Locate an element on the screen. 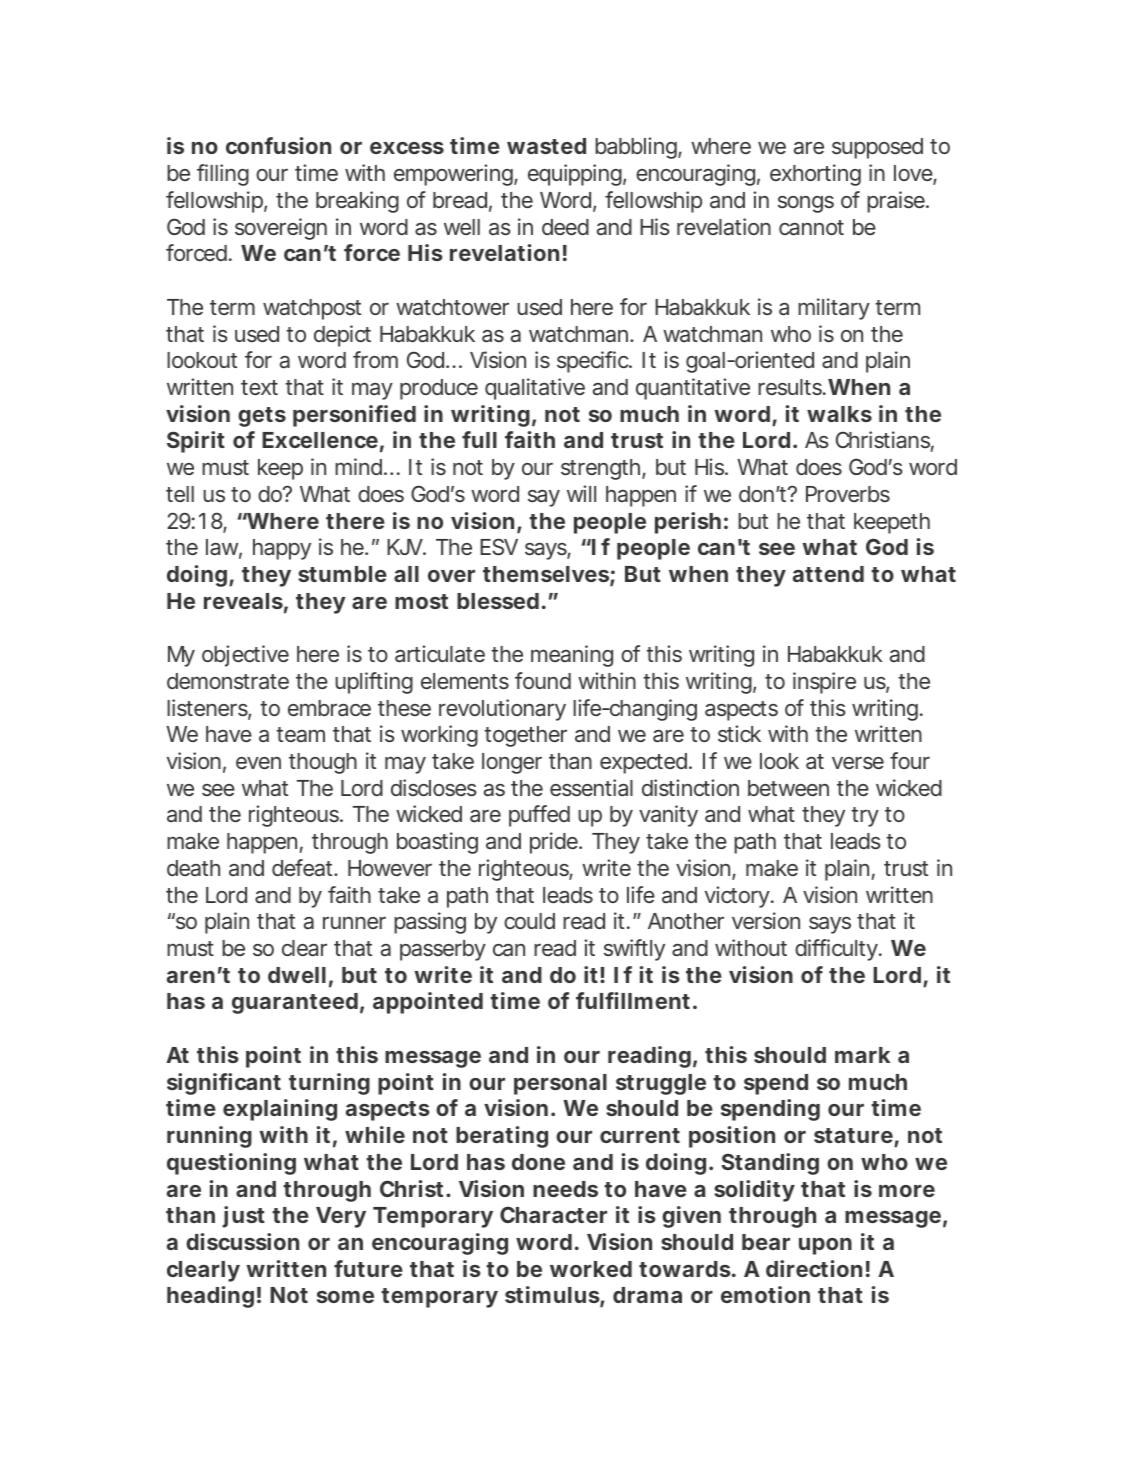 Image resolution: width=1129 pixels, height=1461 pixels. filling is located at coordinates (223, 175).
